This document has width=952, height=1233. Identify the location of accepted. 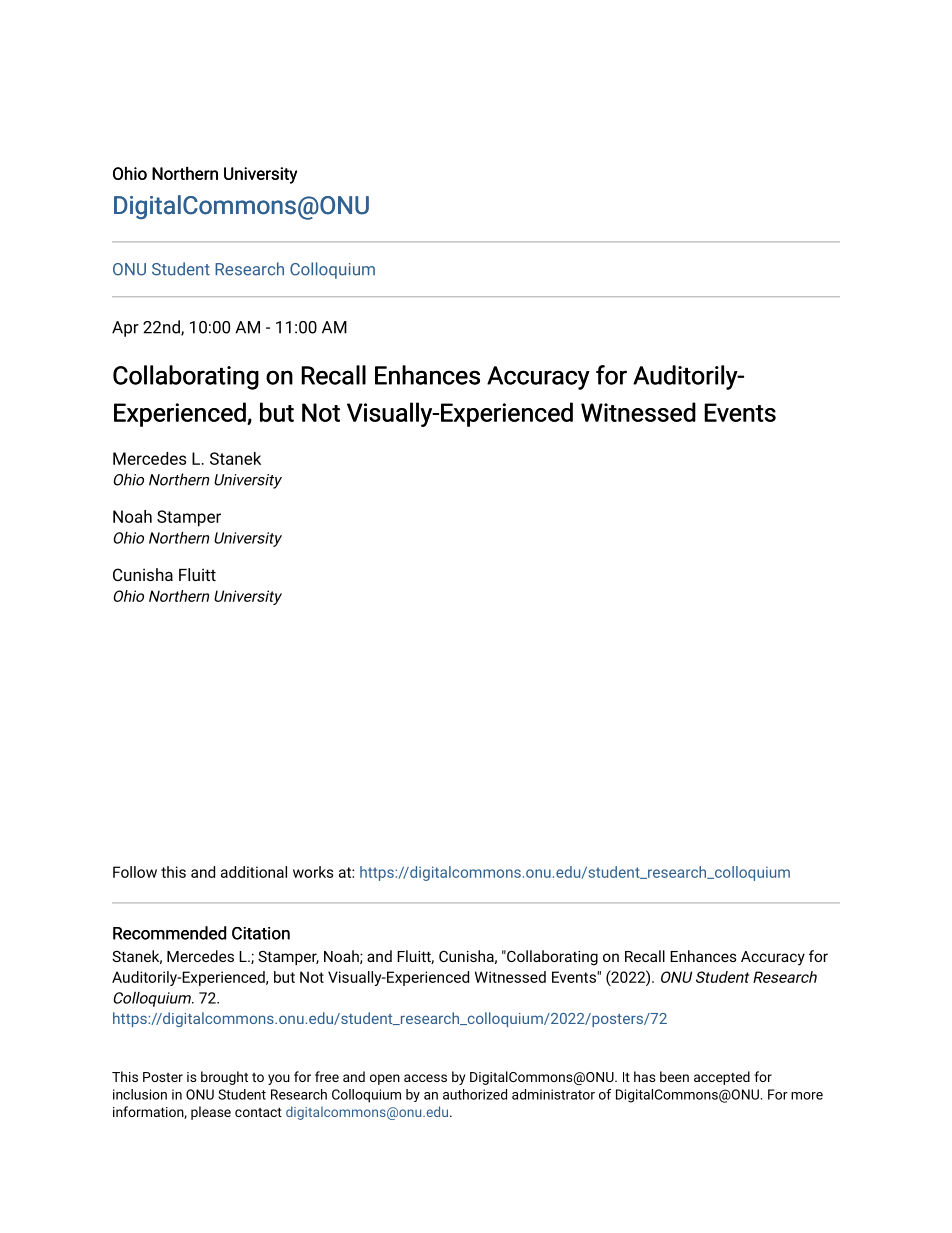
(722, 1078).
